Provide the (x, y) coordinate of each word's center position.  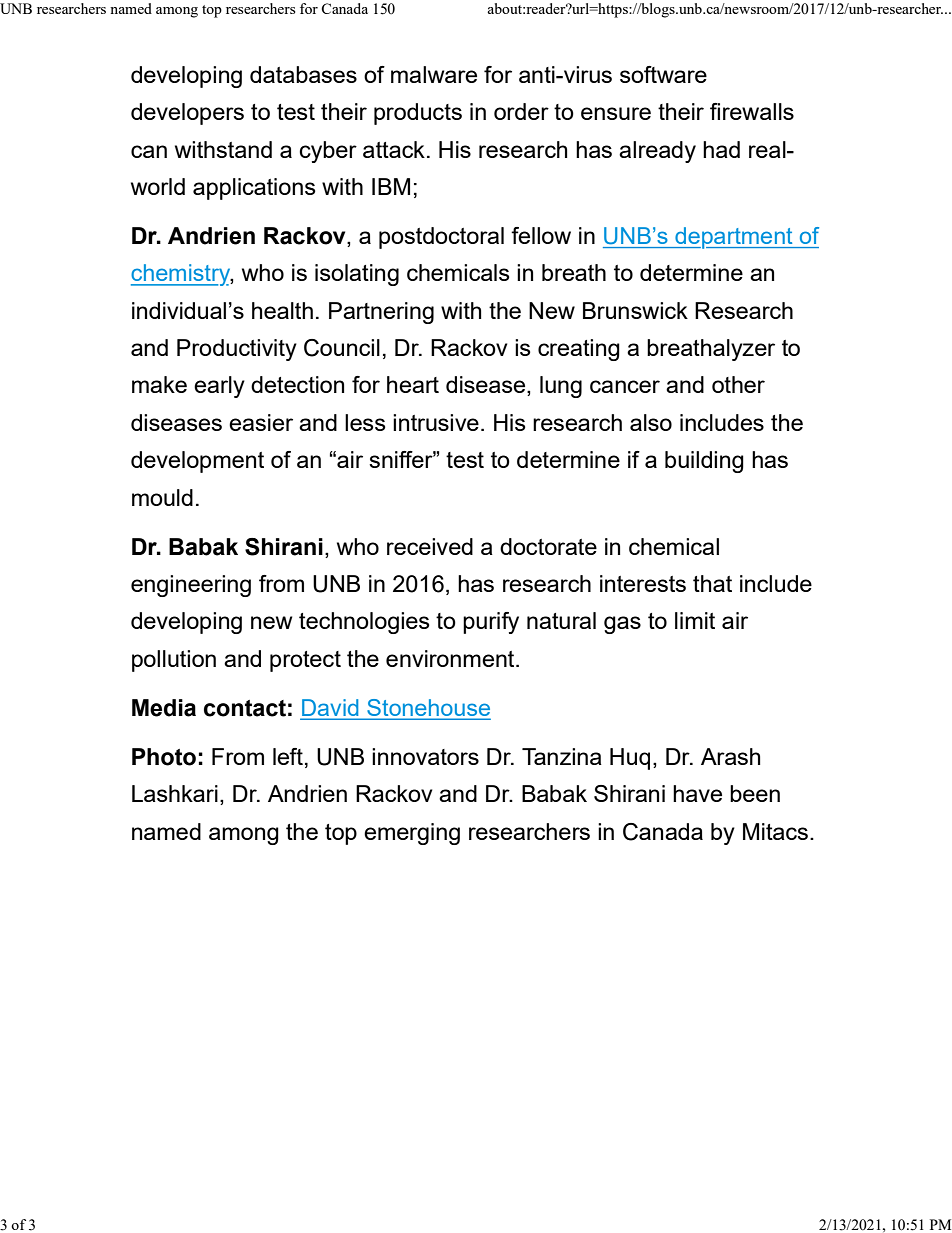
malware (434, 74)
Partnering (381, 313)
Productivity (237, 350)
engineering (191, 586)
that (712, 583)
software (663, 74)
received (430, 546)
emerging (412, 834)
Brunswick (635, 310)
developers (187, 114)
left (288, 756)
